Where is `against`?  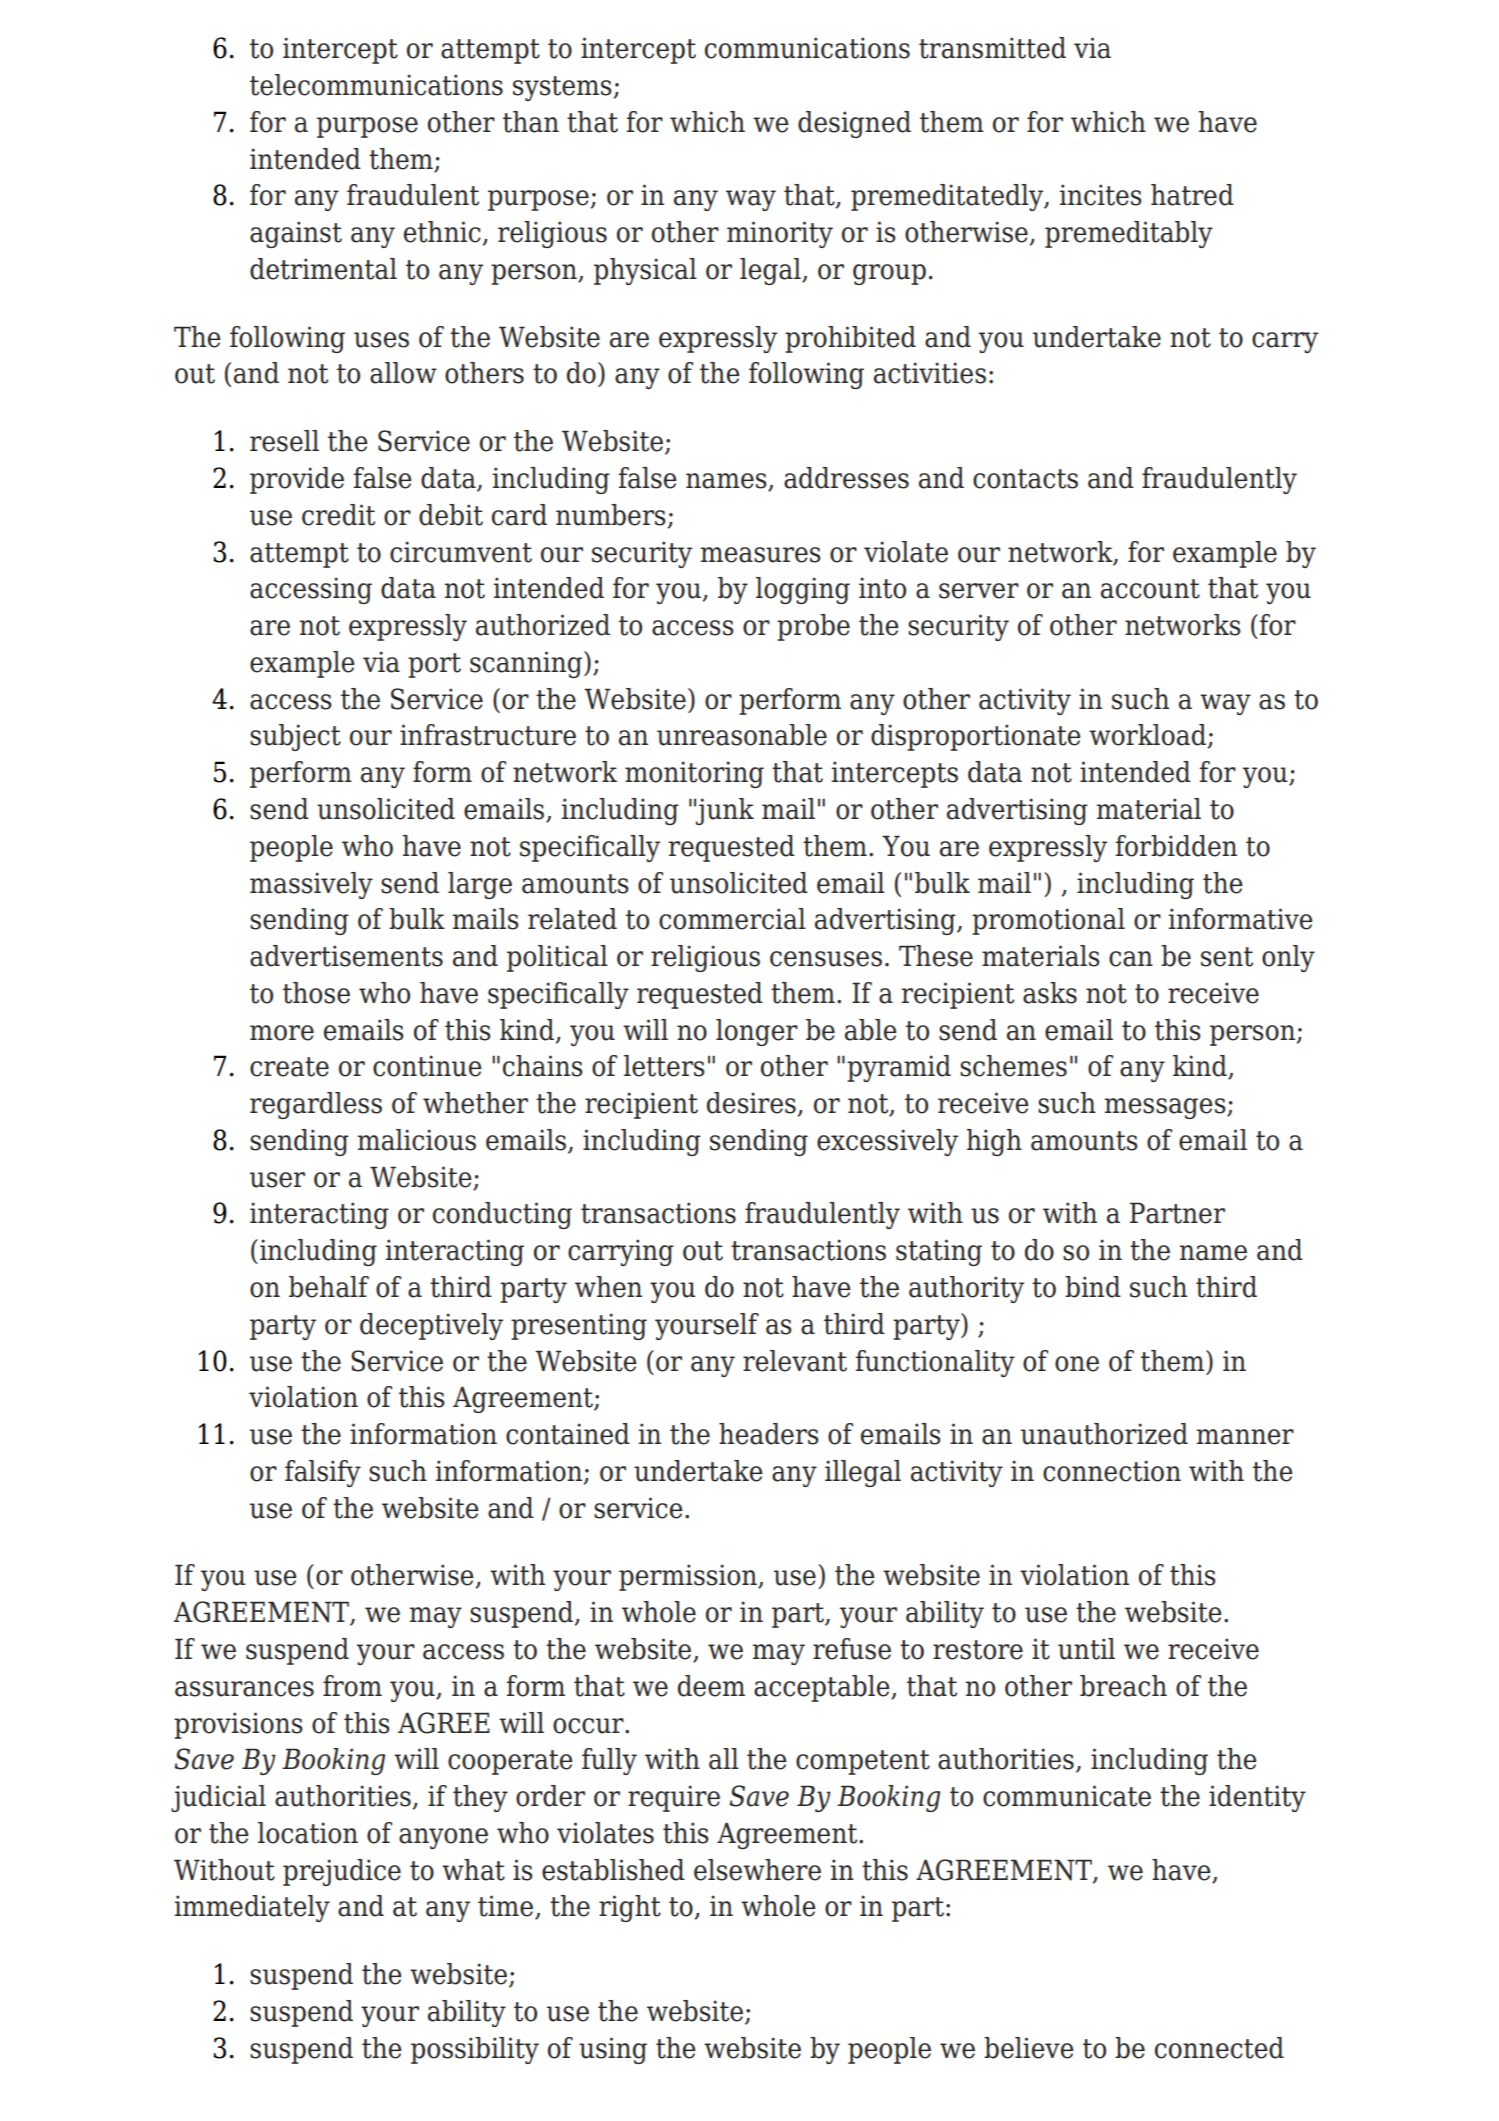
against is located at coordinates (296, 234).
